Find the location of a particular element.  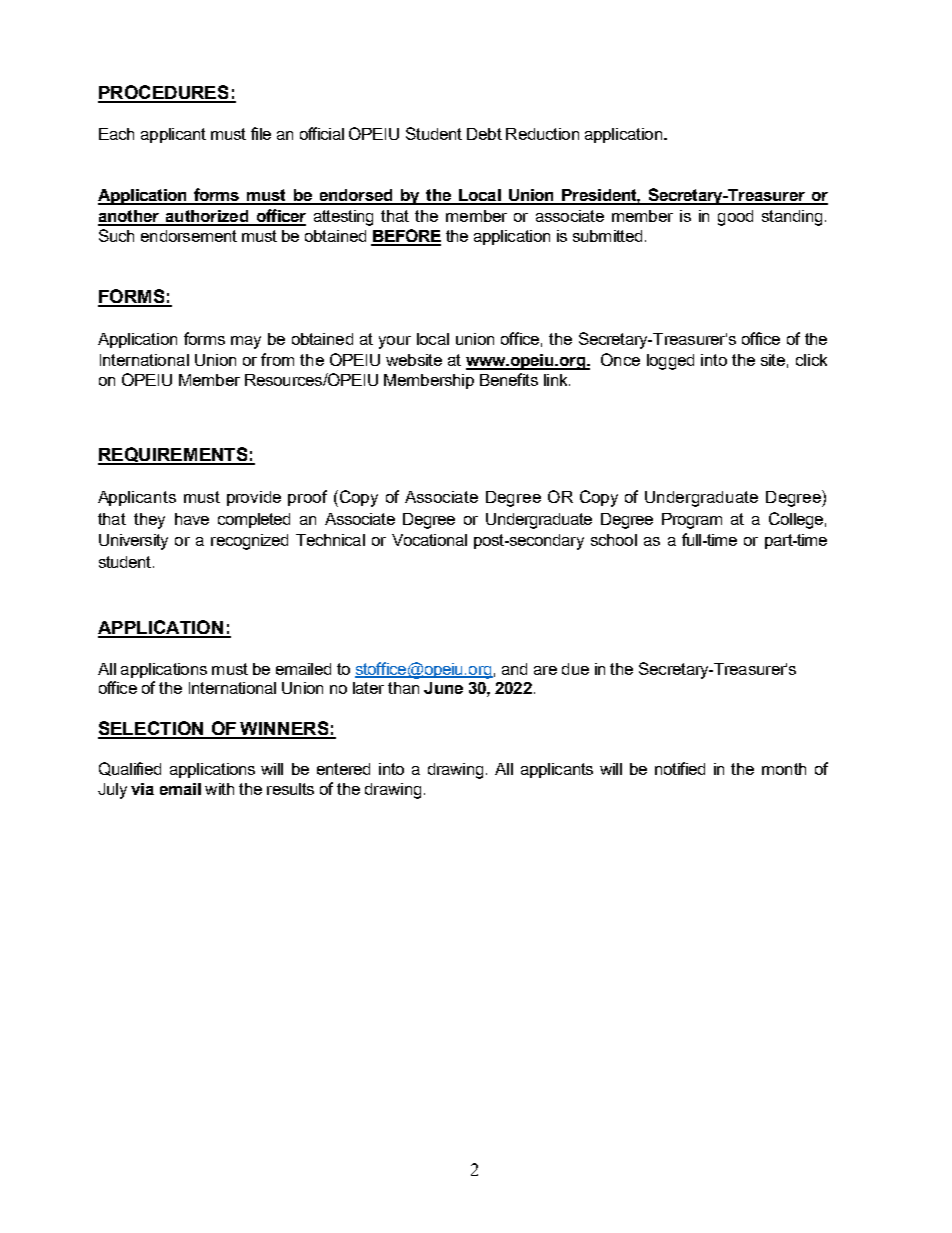

Reduction is located at coordinates (542, 134).
